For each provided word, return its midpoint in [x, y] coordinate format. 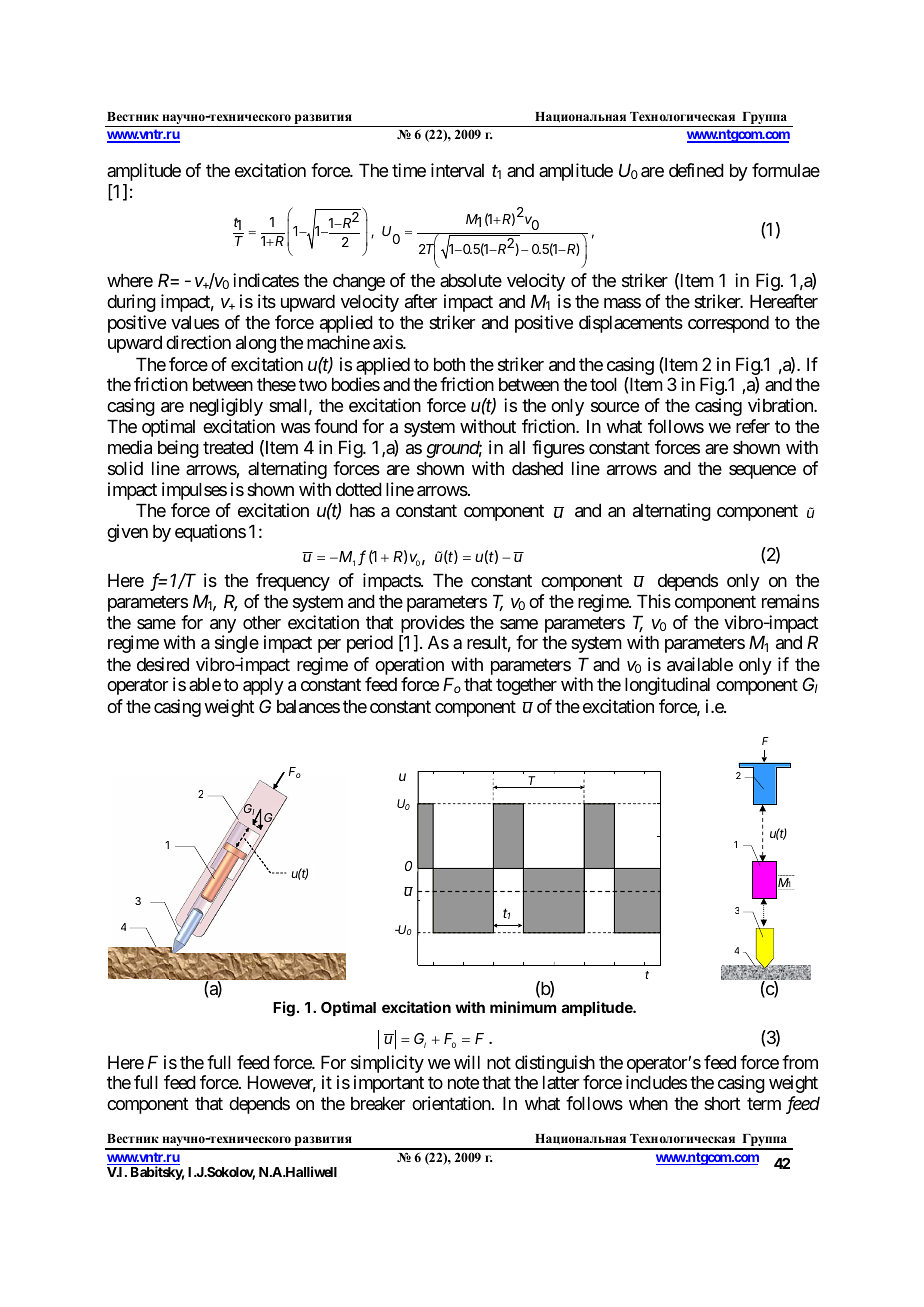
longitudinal [667, 686]
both [449, 364]
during [131, 303]
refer [753, 426]
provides [432, 625]
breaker [378, 1103]
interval [457, 170]
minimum [523, 1007]
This [654, 601]
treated [228, 447]
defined [696, 170]
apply [263, 686]
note [463, 1083]
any [223, 627]
